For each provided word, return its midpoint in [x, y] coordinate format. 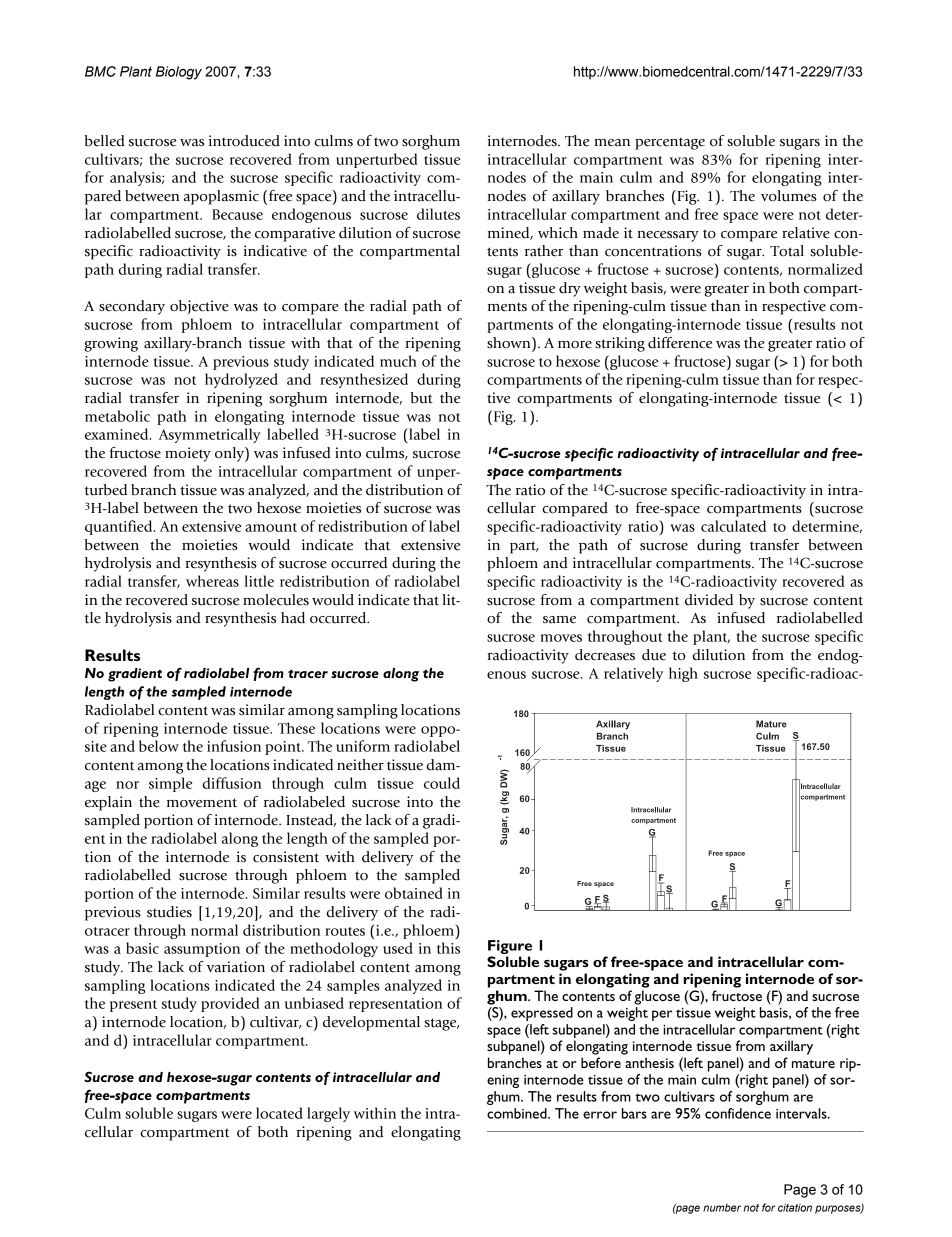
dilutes [438, 214]
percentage [670, 143]
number [722, 1208]
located [279, 1113]
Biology [179, 73]
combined [518, 1113]
